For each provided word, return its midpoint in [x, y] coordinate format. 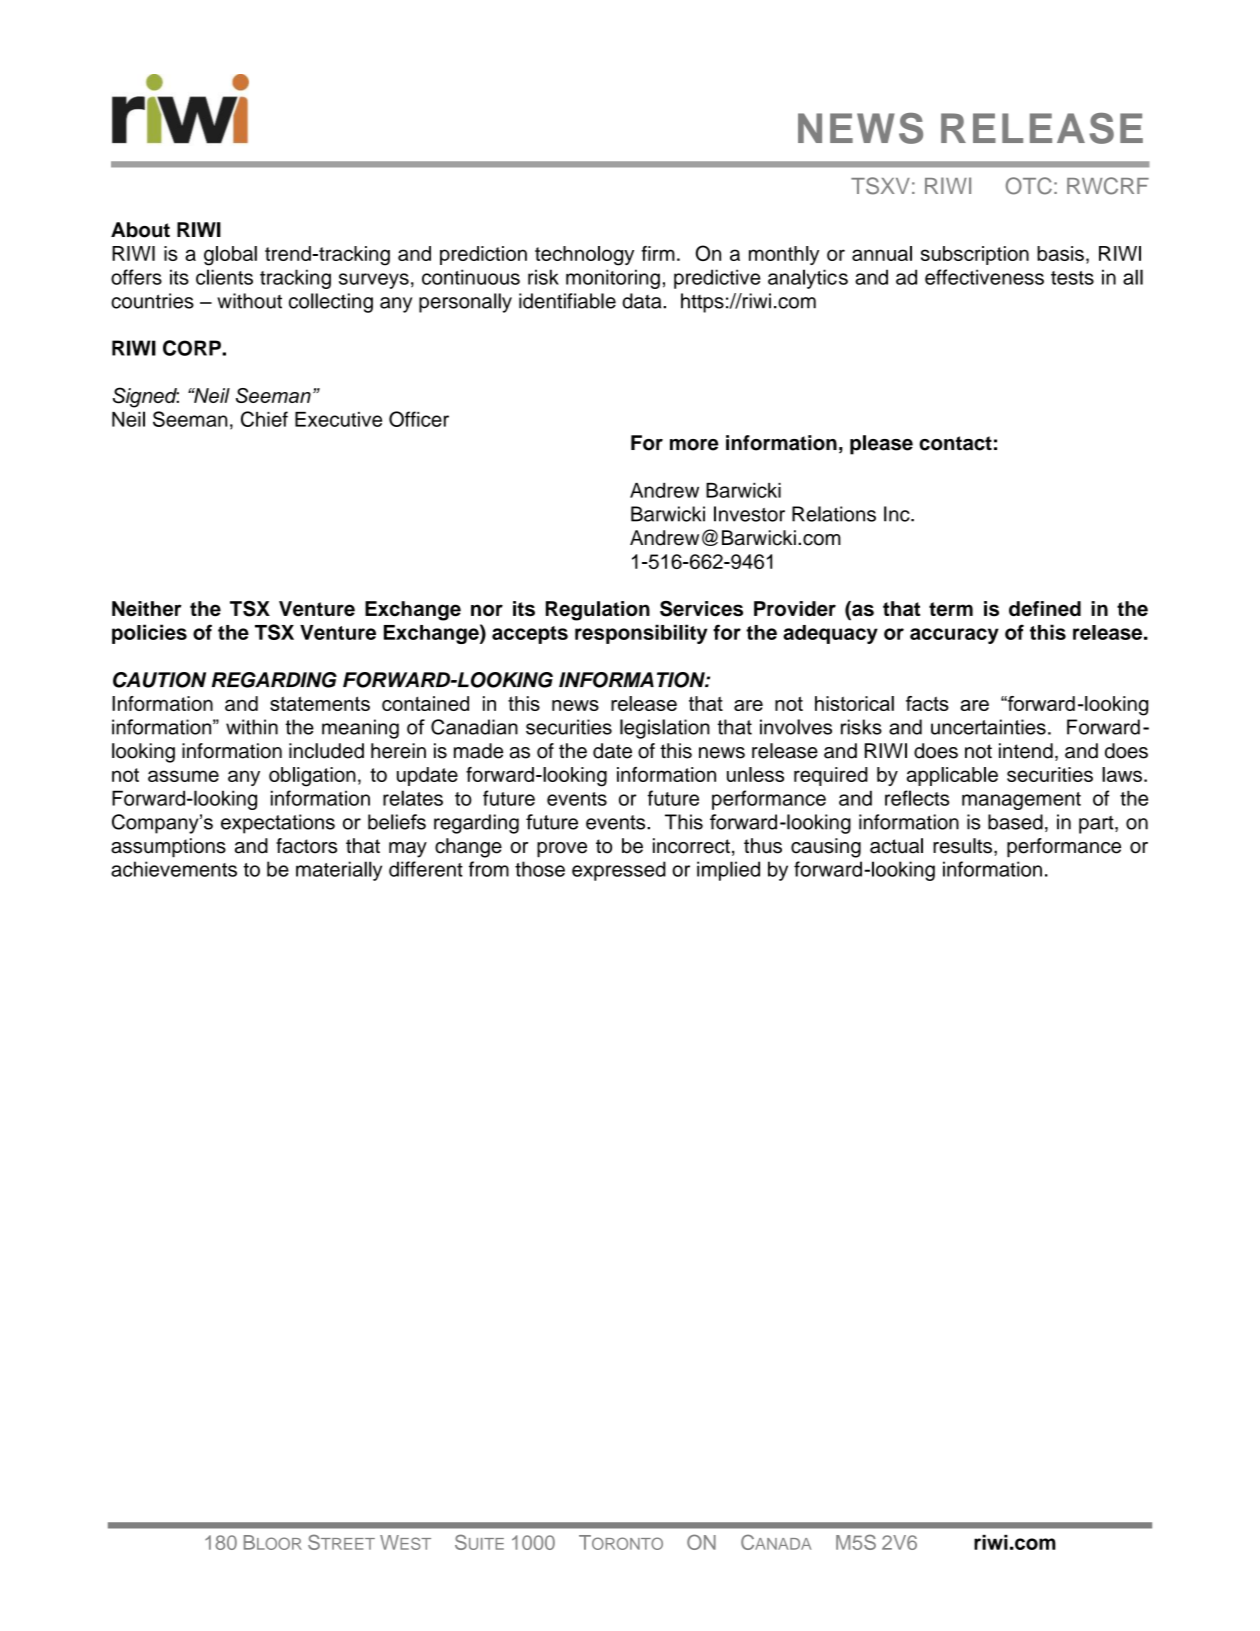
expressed [619, 871]
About [140, 230]
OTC [1029, 186]
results [962, 846]
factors [306, 846]
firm [658, 253]
